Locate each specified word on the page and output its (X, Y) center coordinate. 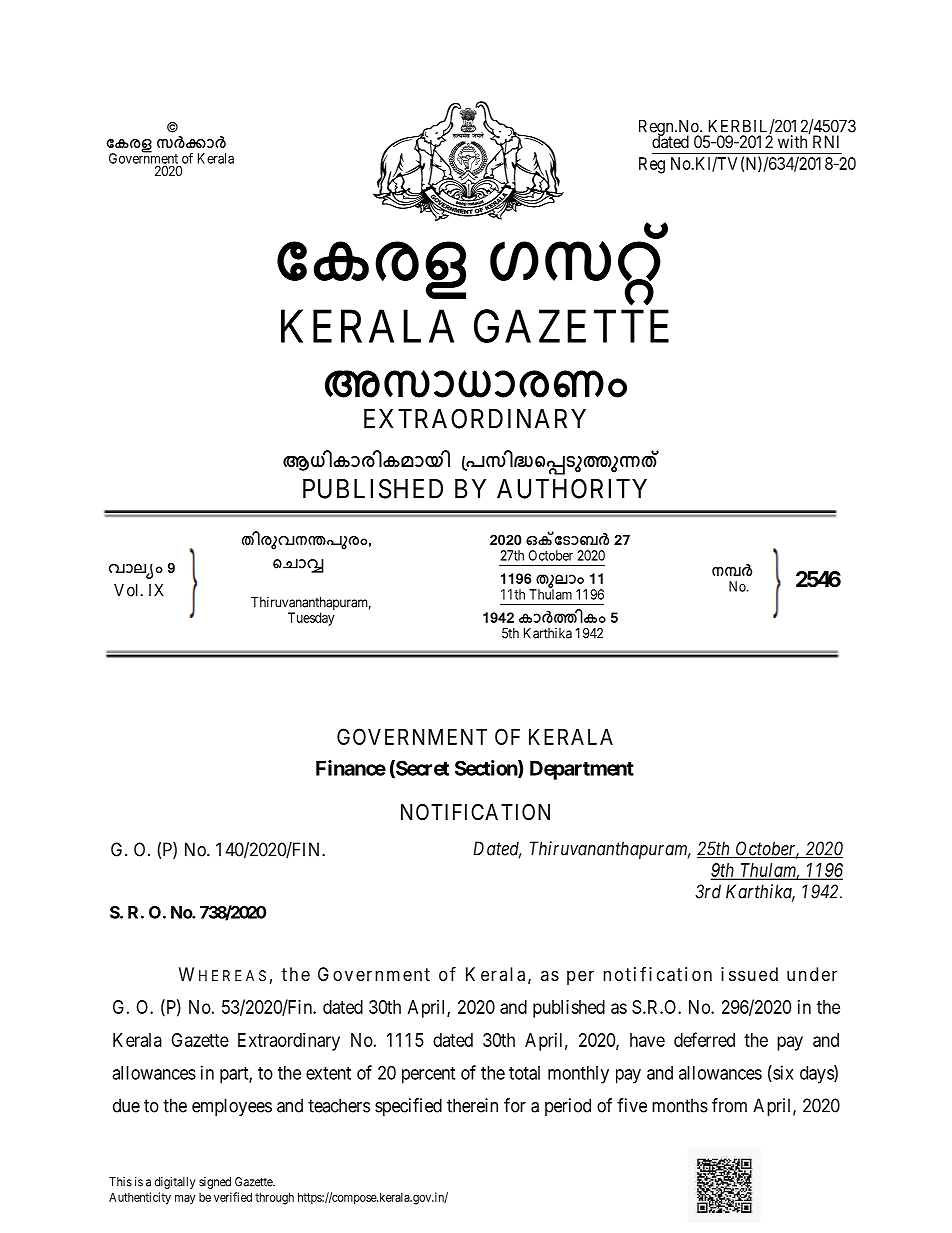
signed (215, 1183)
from (729, 1105)
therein (472, 1105)
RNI (826, 141)
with (792, 141)
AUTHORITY (572, 488)
